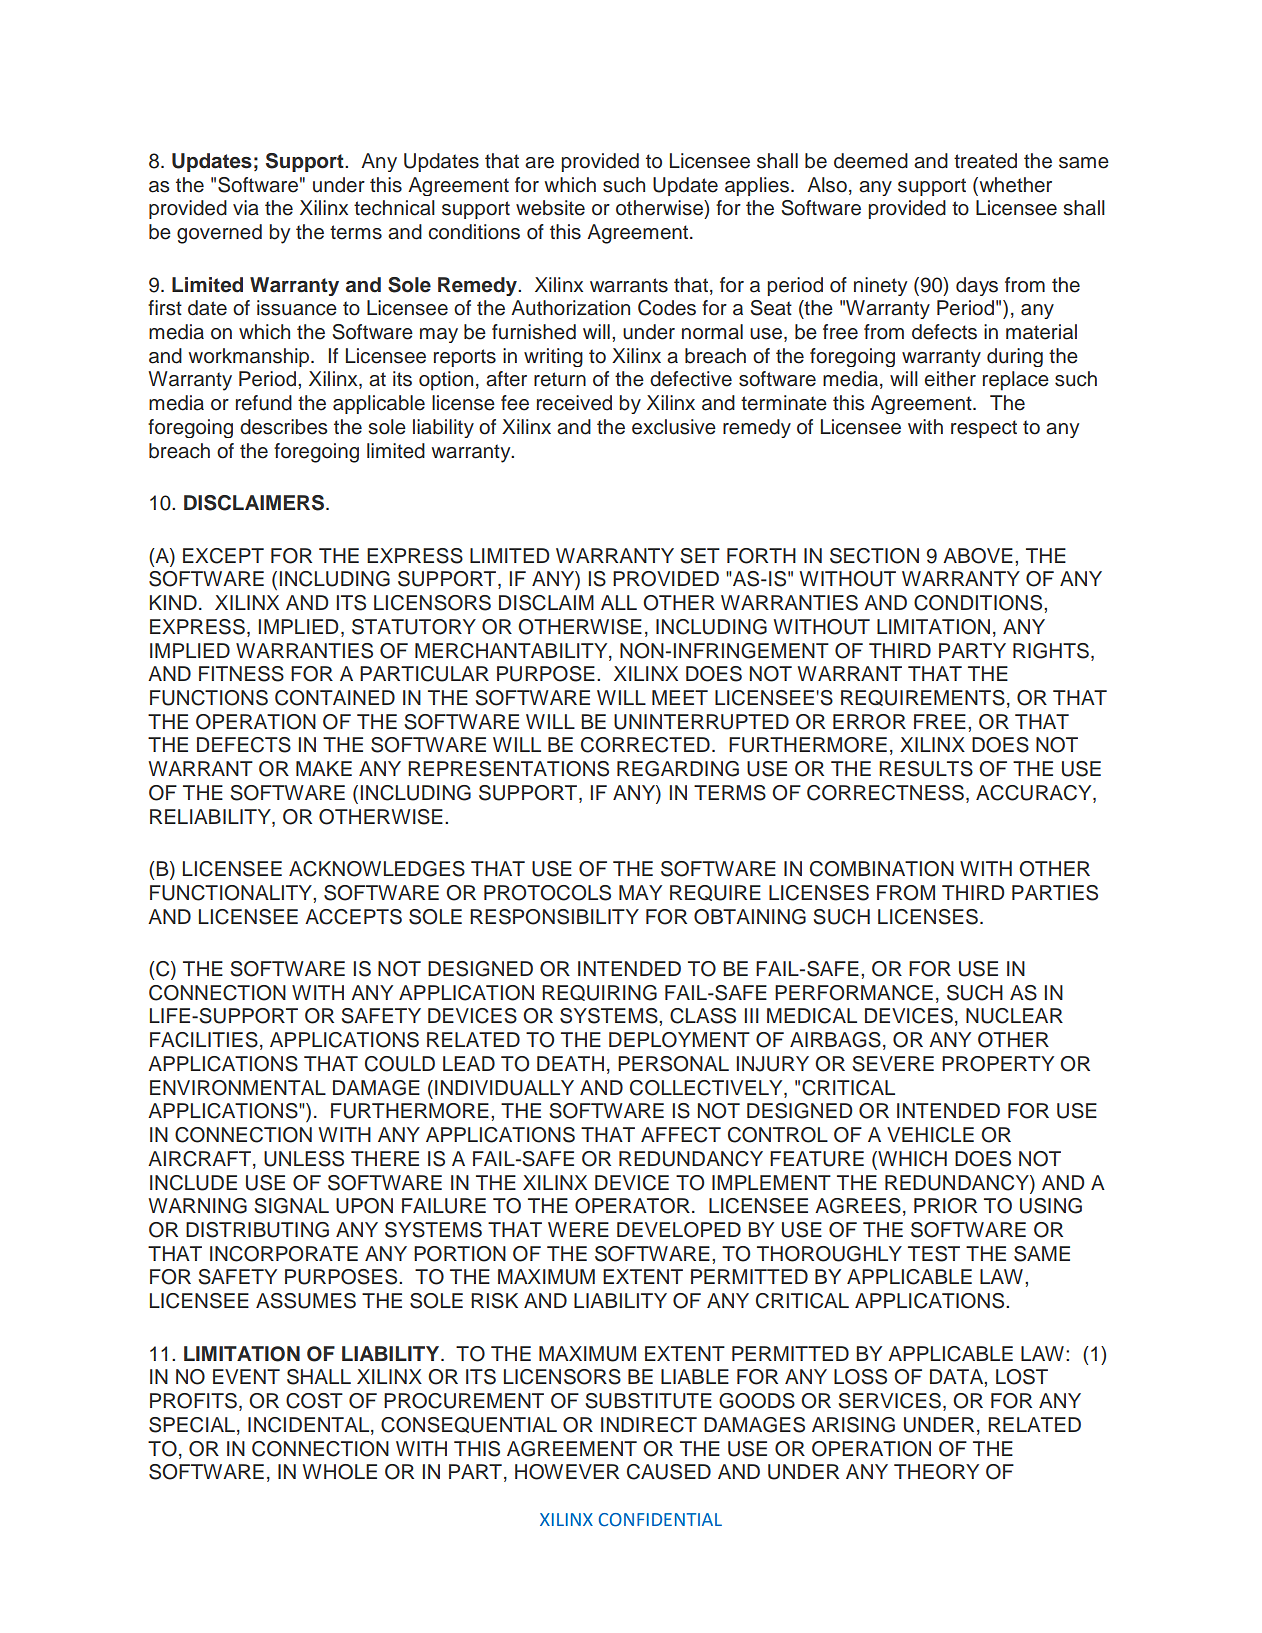 Image resolution: width=1262 pixels, height=1633 pixels. I want to click on via, so click(246, 208).
